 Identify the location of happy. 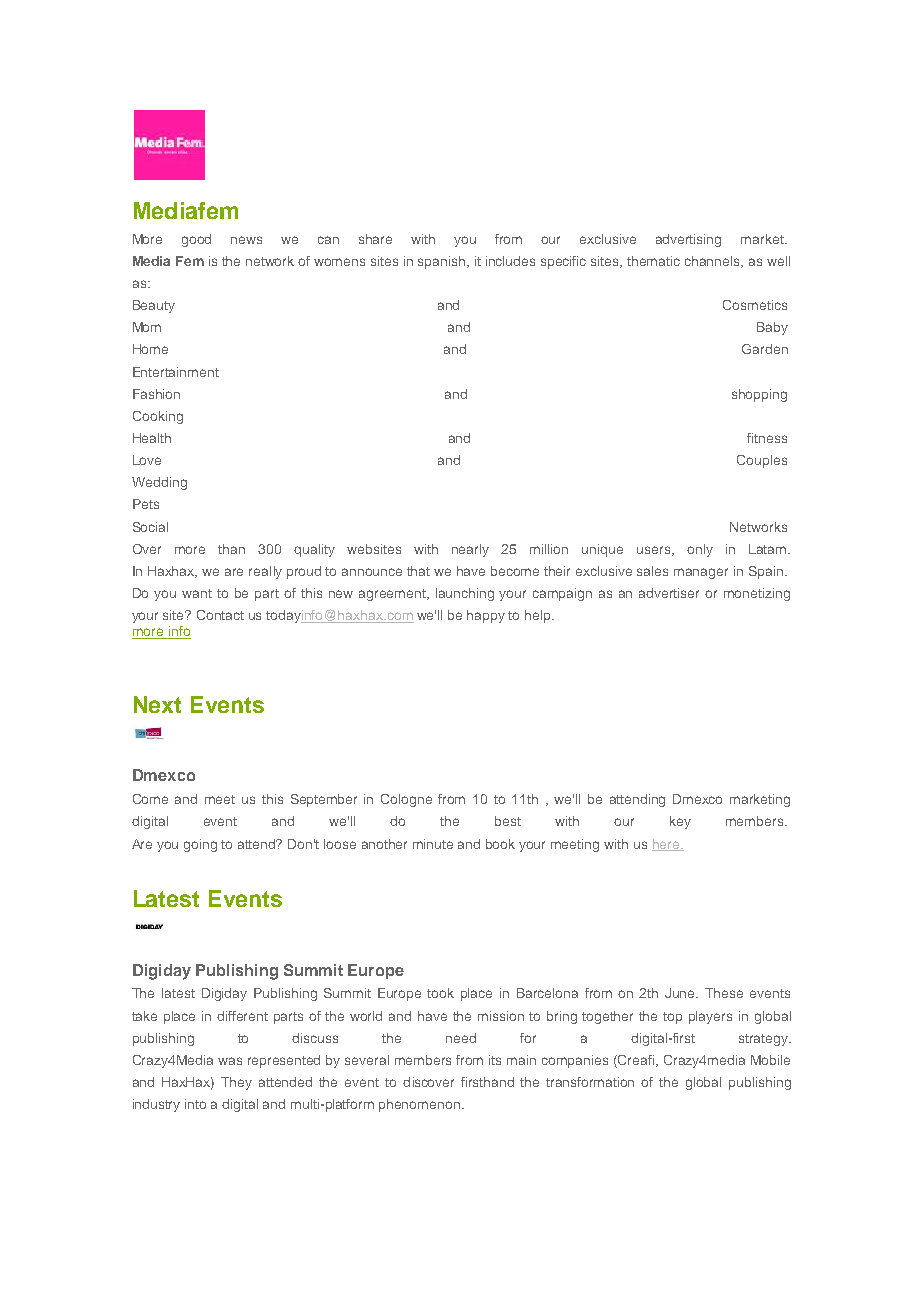
(486, 616).
